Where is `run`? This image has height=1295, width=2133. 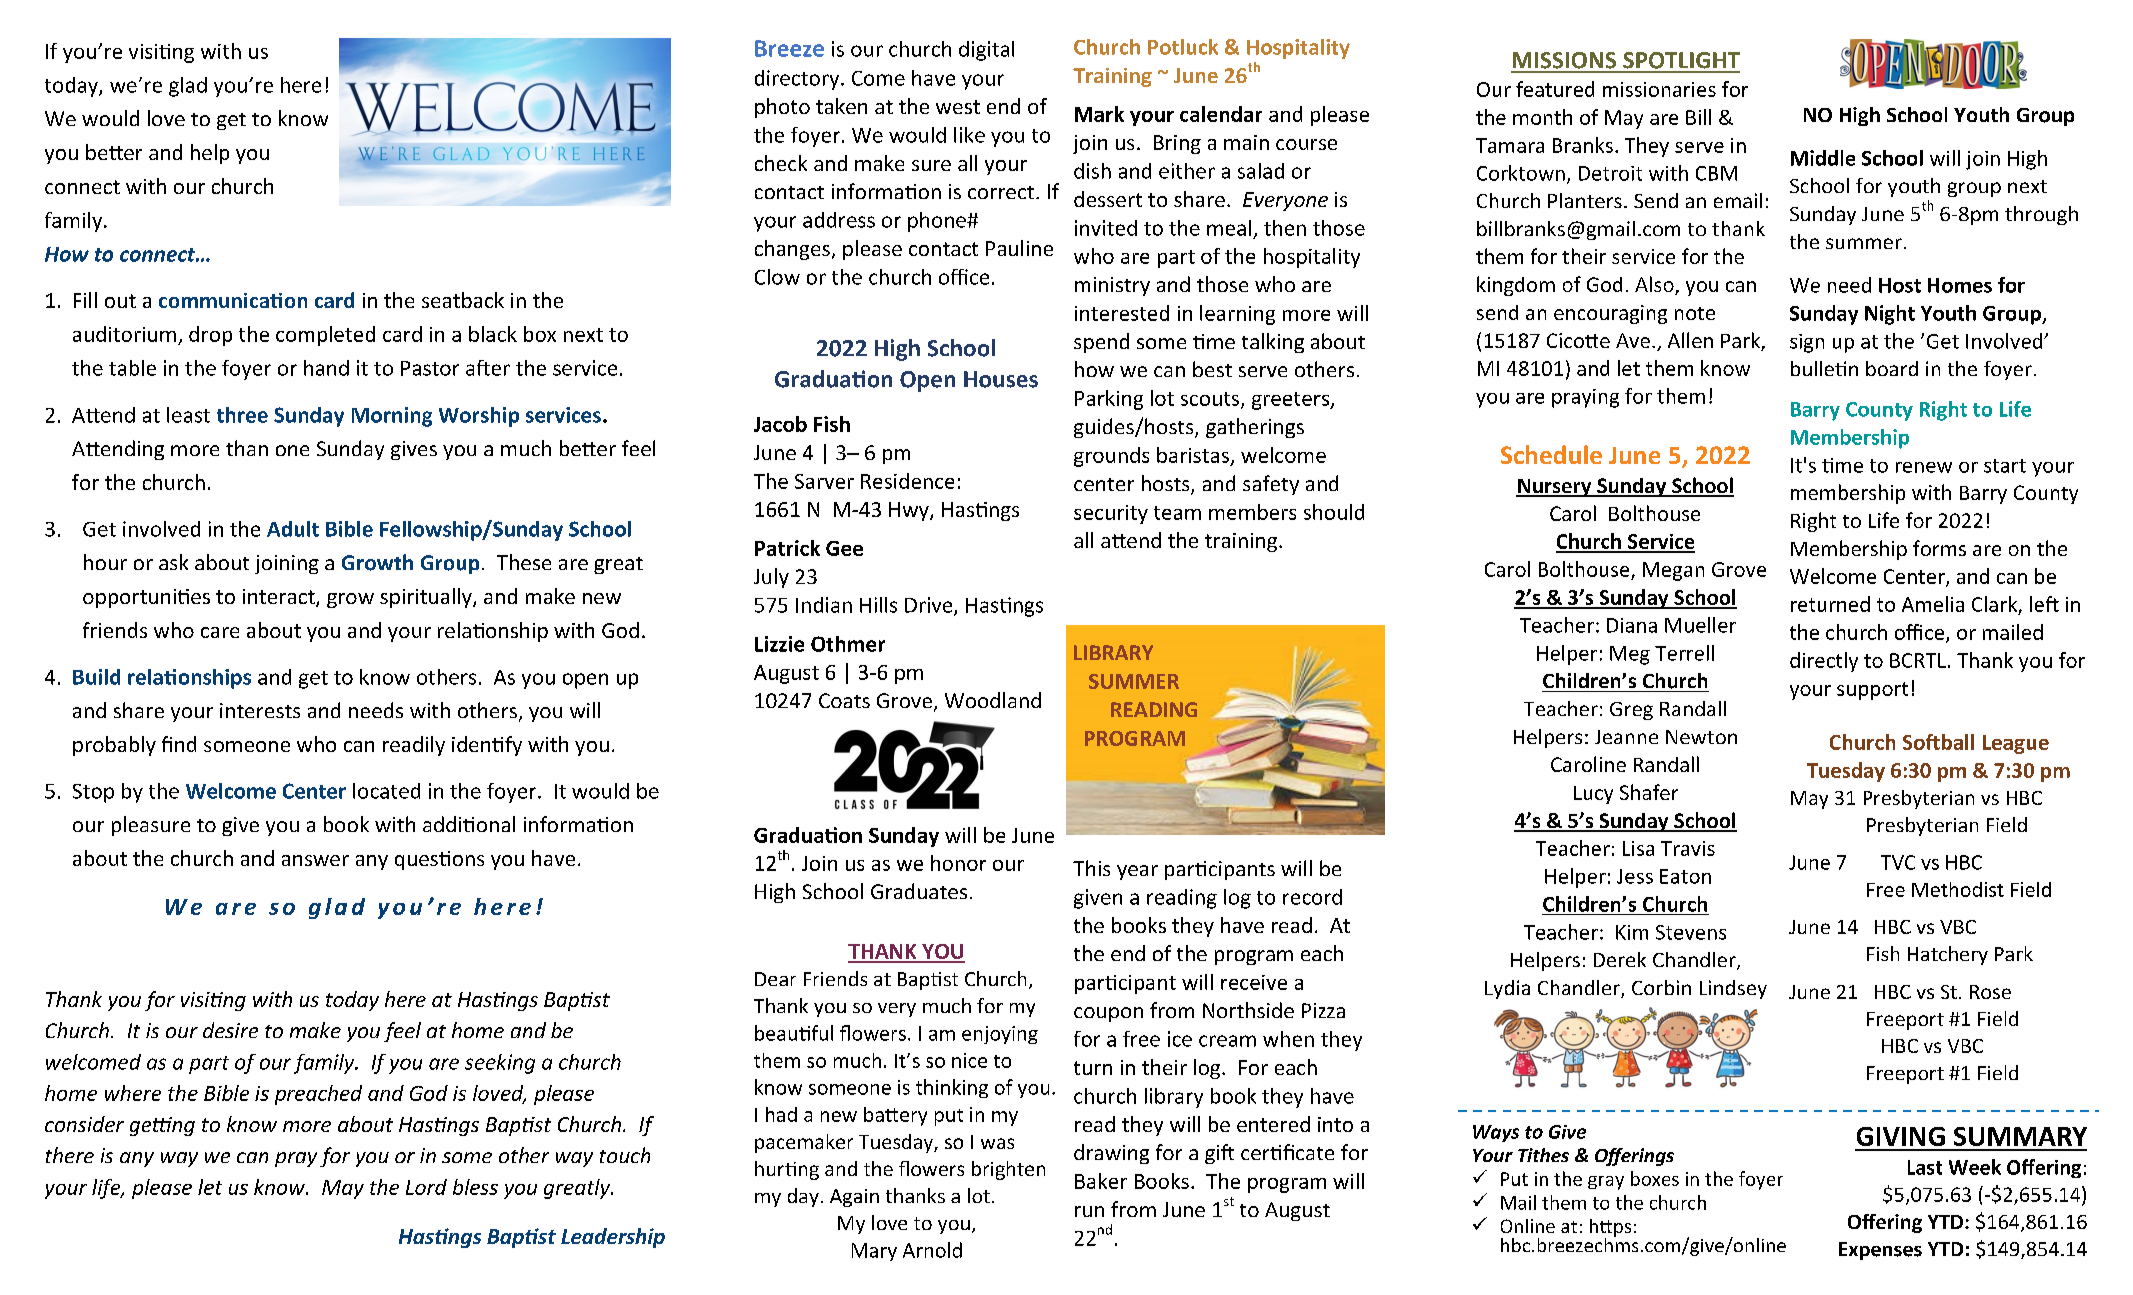
run is located at coordinates (1089, 1211).
